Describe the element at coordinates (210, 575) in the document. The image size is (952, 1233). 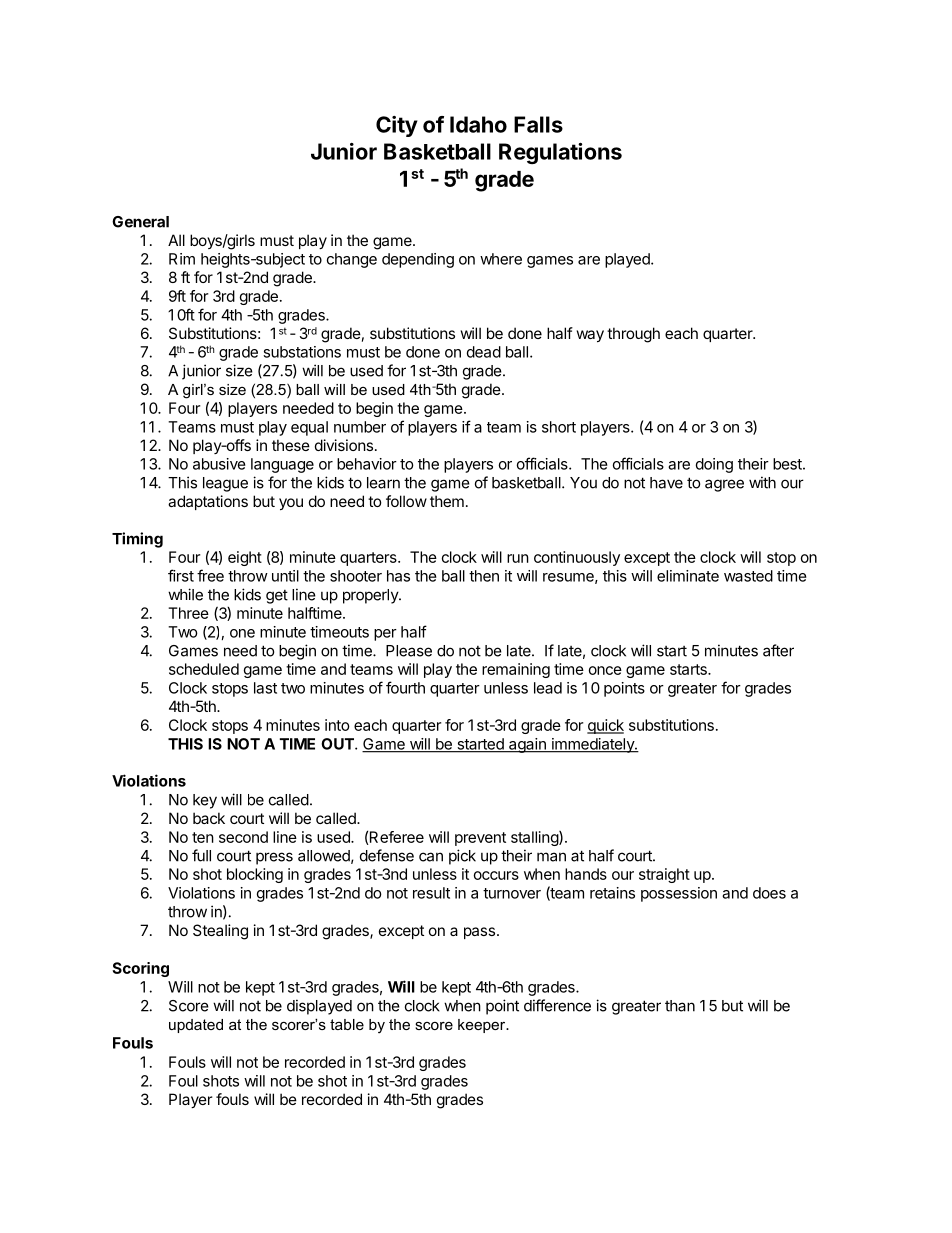
I see `free` at that location.
